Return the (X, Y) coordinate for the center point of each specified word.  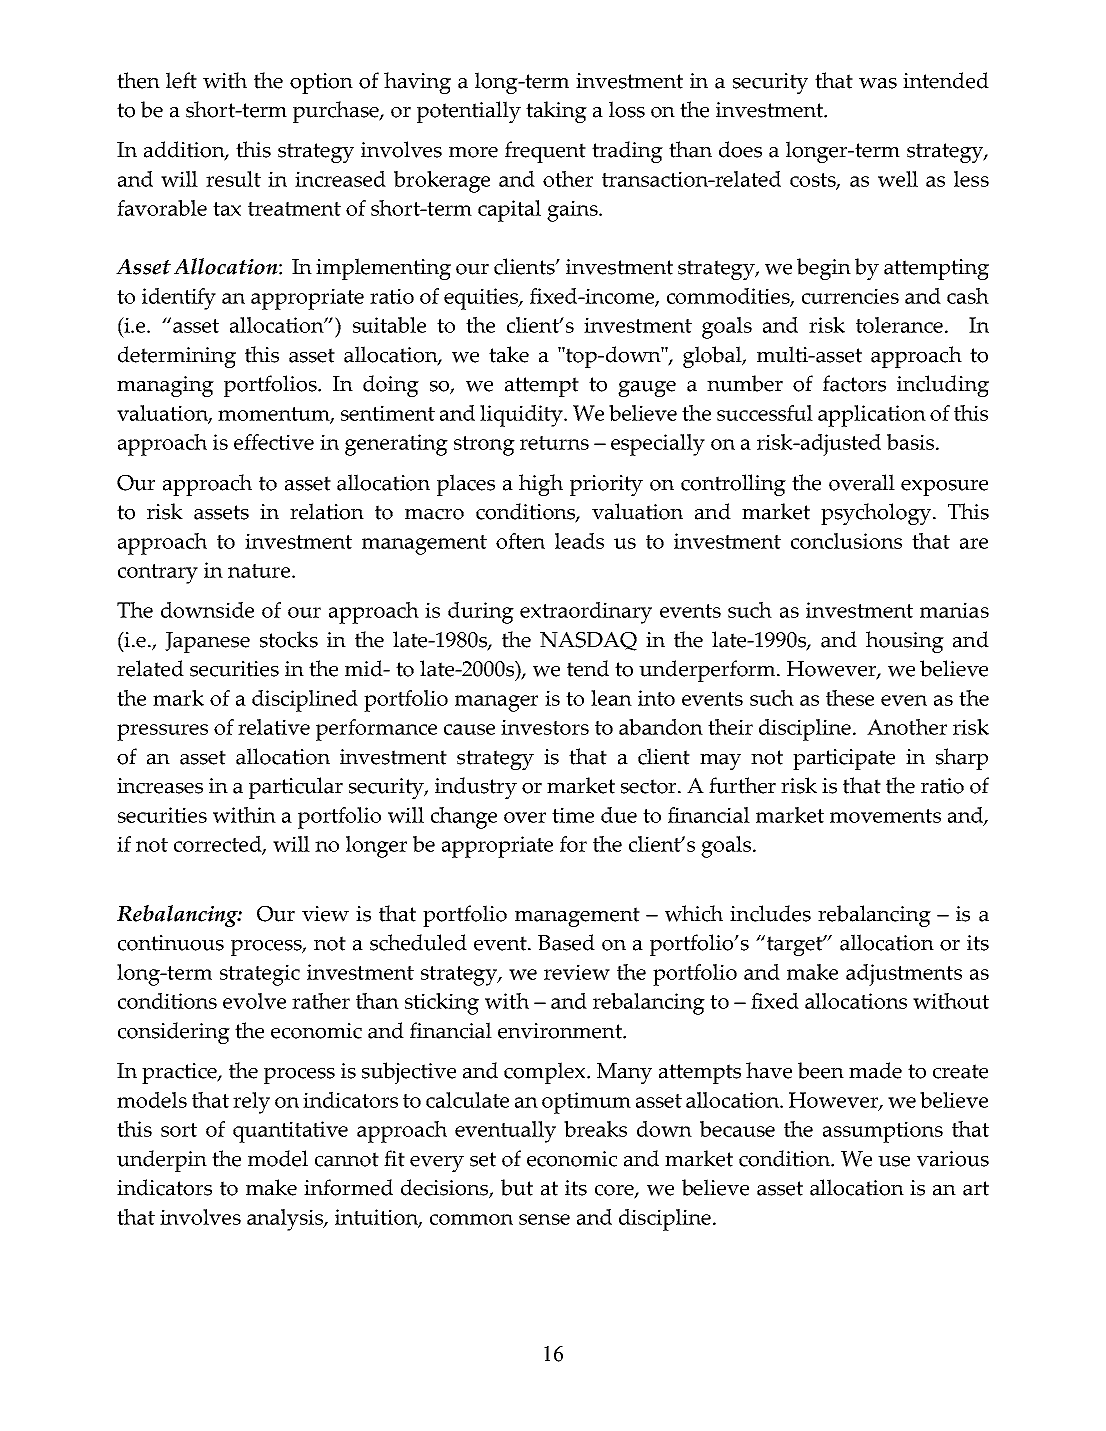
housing (905, 642)
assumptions (883, 1132)
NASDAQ (588, 641)
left (181, 80)
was (878, 83)
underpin (162, 1161)
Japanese (207, 642)
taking (556, 112)
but (517, 1187)
